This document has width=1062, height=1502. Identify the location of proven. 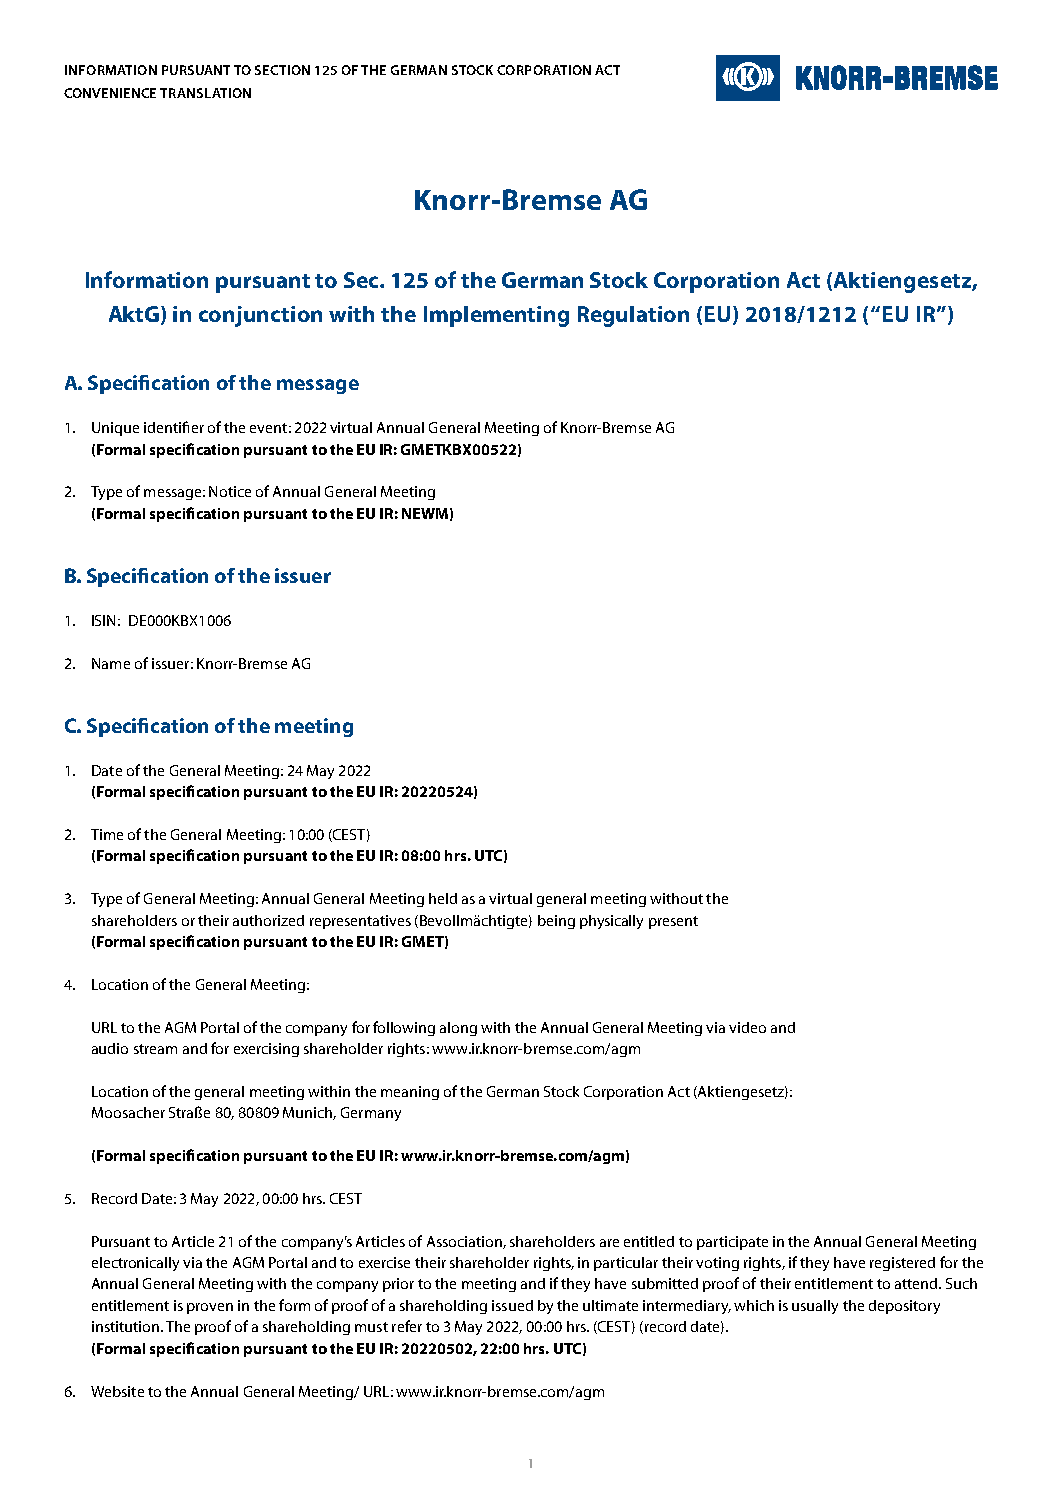
(210, 1308).
